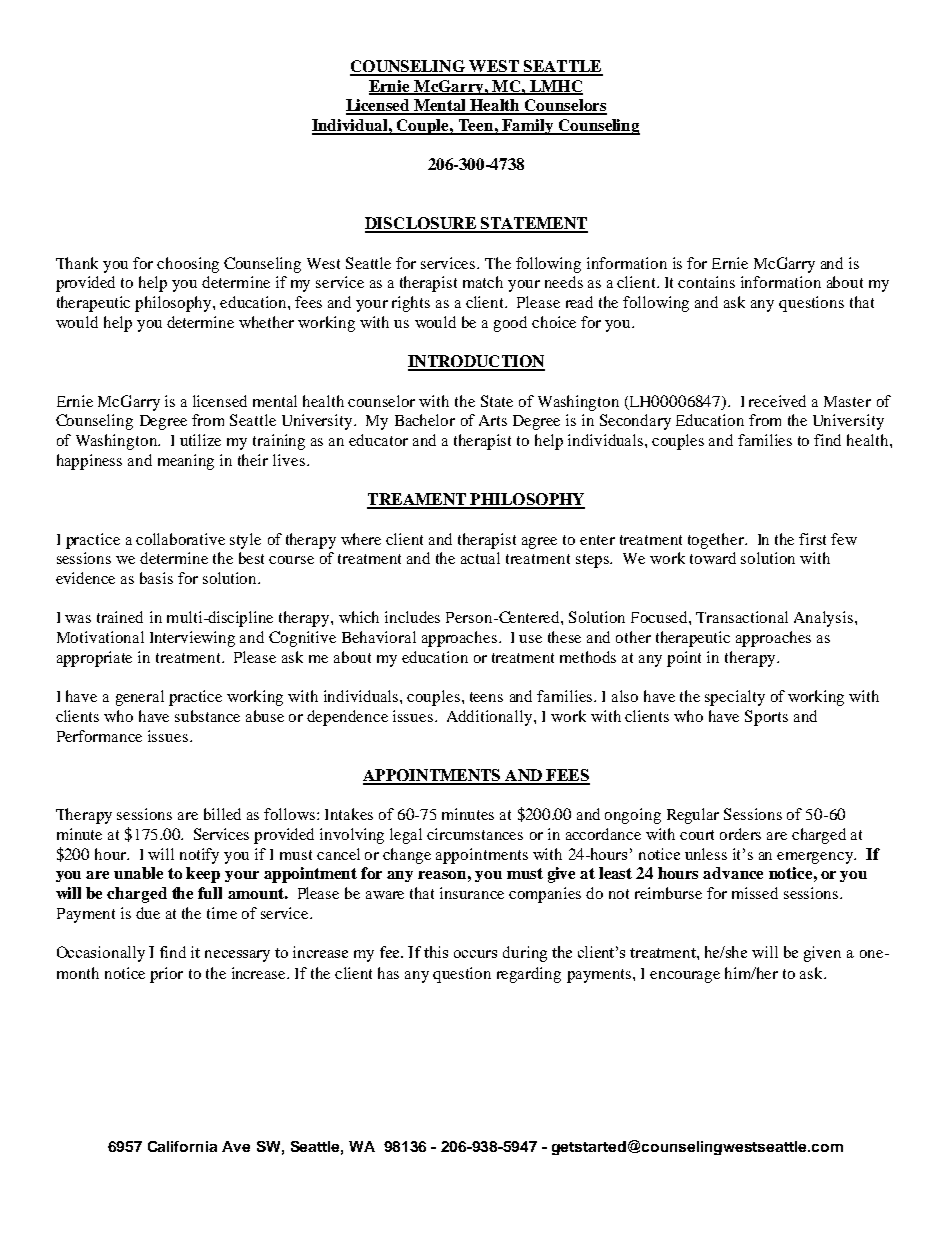  Describe the element at coordinates (706, 282) in the screenshot. I see `contains` at that location.
